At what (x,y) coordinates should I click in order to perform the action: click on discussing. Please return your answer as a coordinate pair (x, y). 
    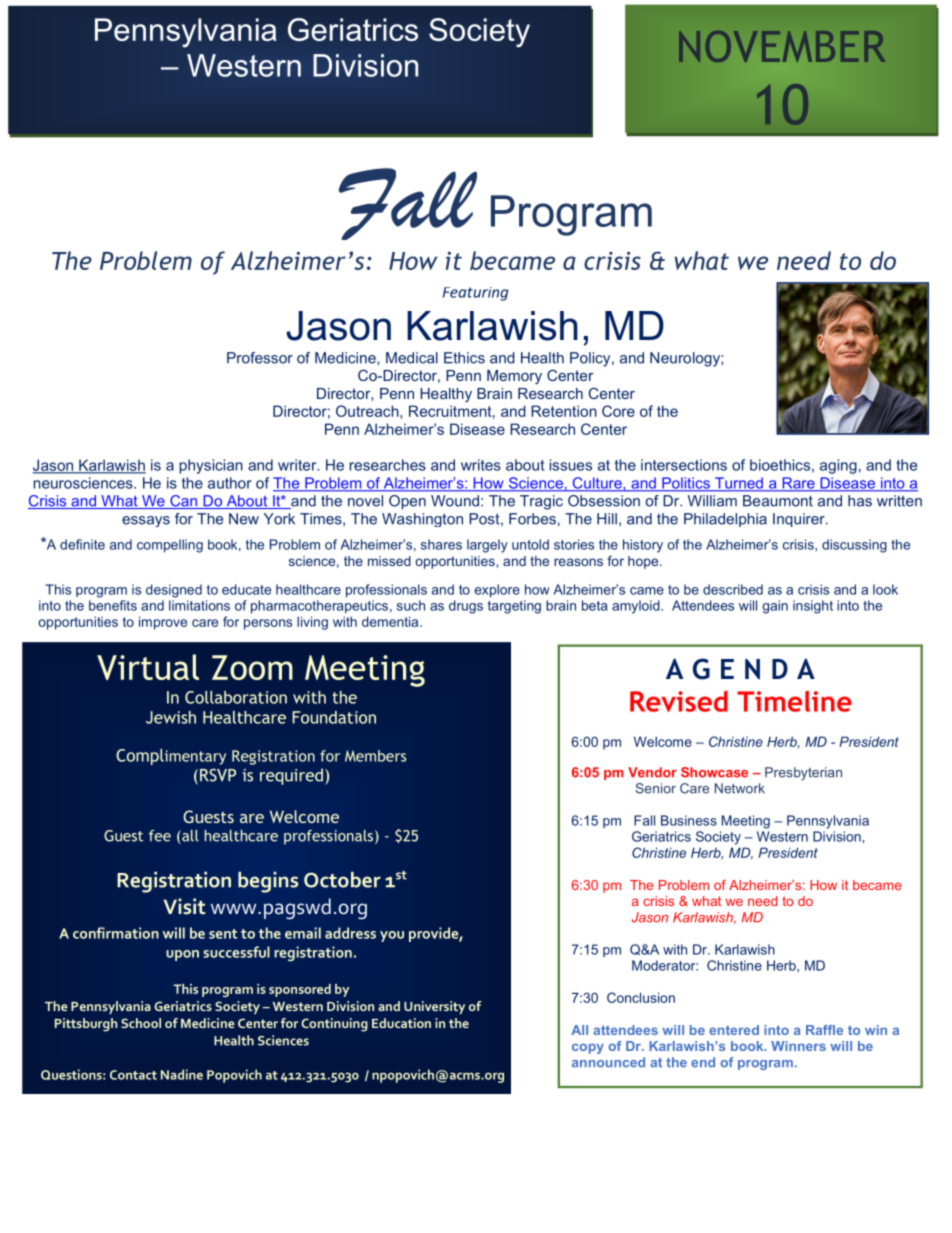
    Looking at the image, I should click on (854, 546).
